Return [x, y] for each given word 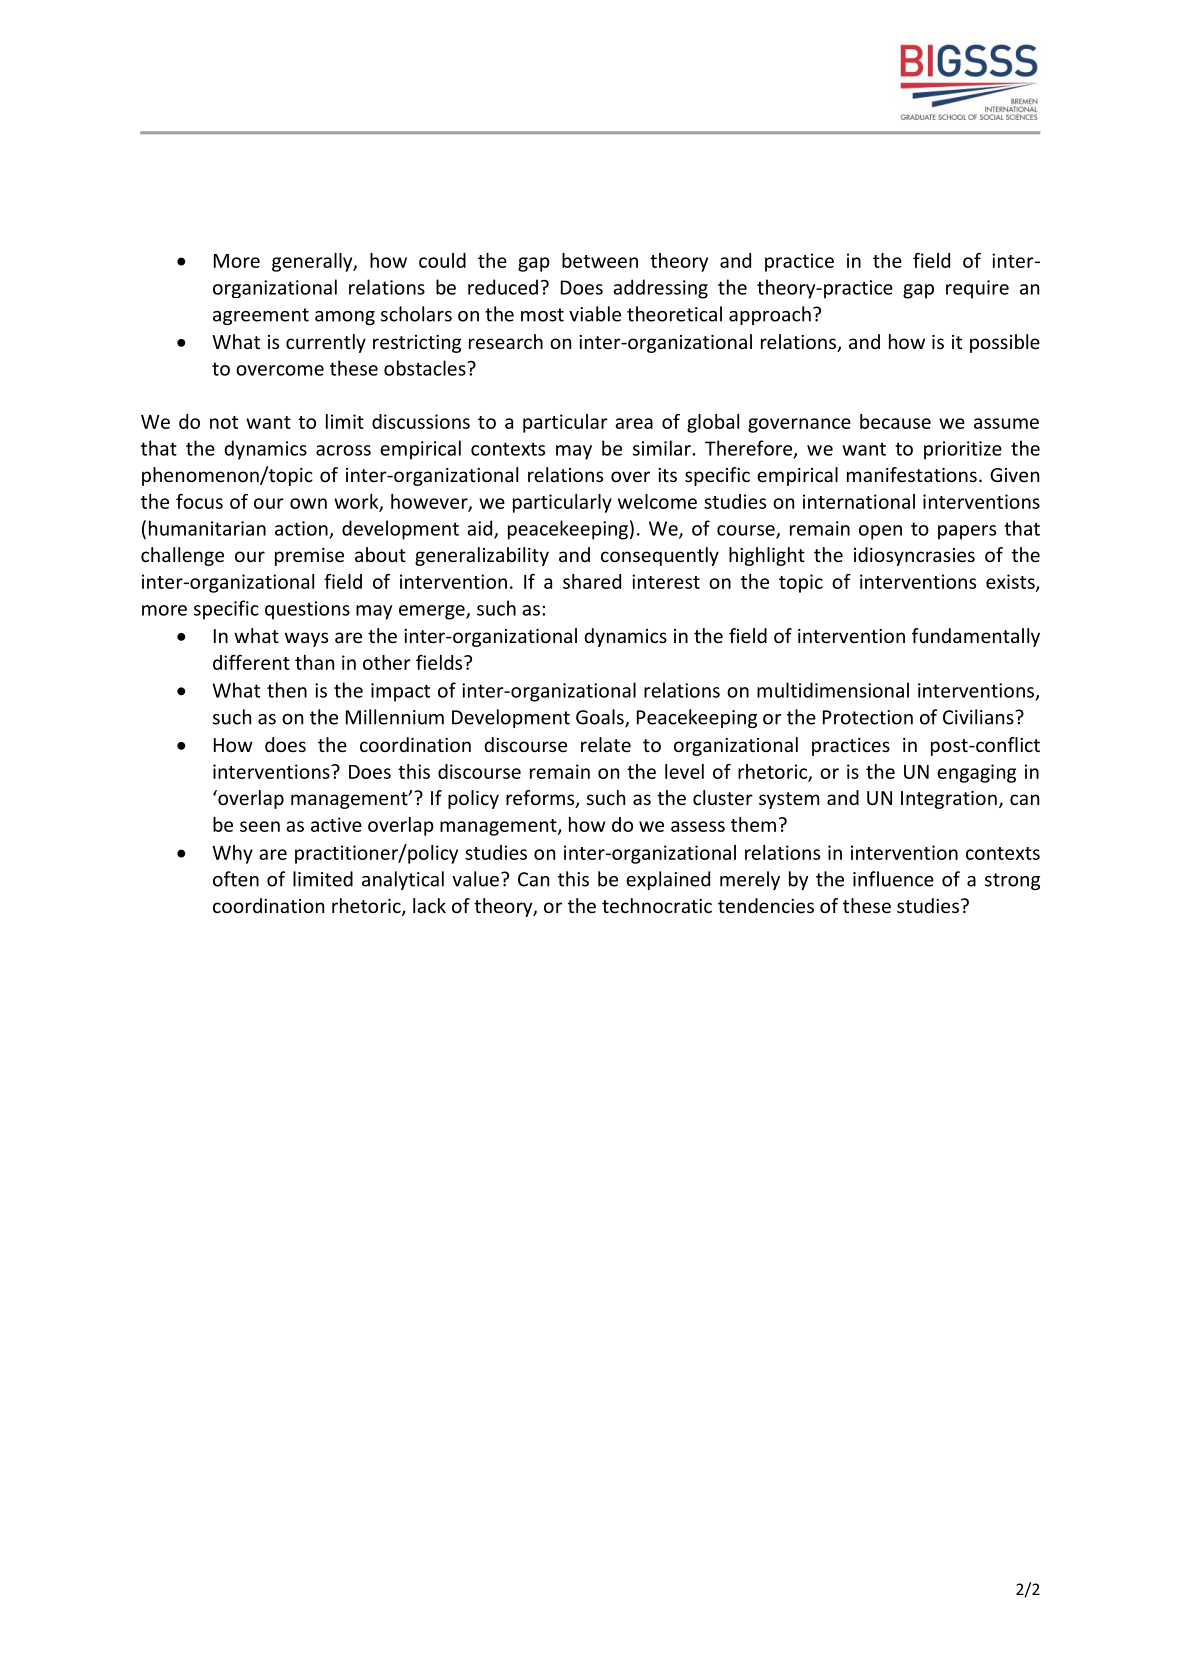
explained [668, 880]
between [600, 260]
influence [893, 879]
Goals [601, 718]
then [287, 690]
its [667, 475]
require [977, 289]
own [308, 503]
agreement [261, 316]
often [236, 879]
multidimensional [833, 690]
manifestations [912, 474]
